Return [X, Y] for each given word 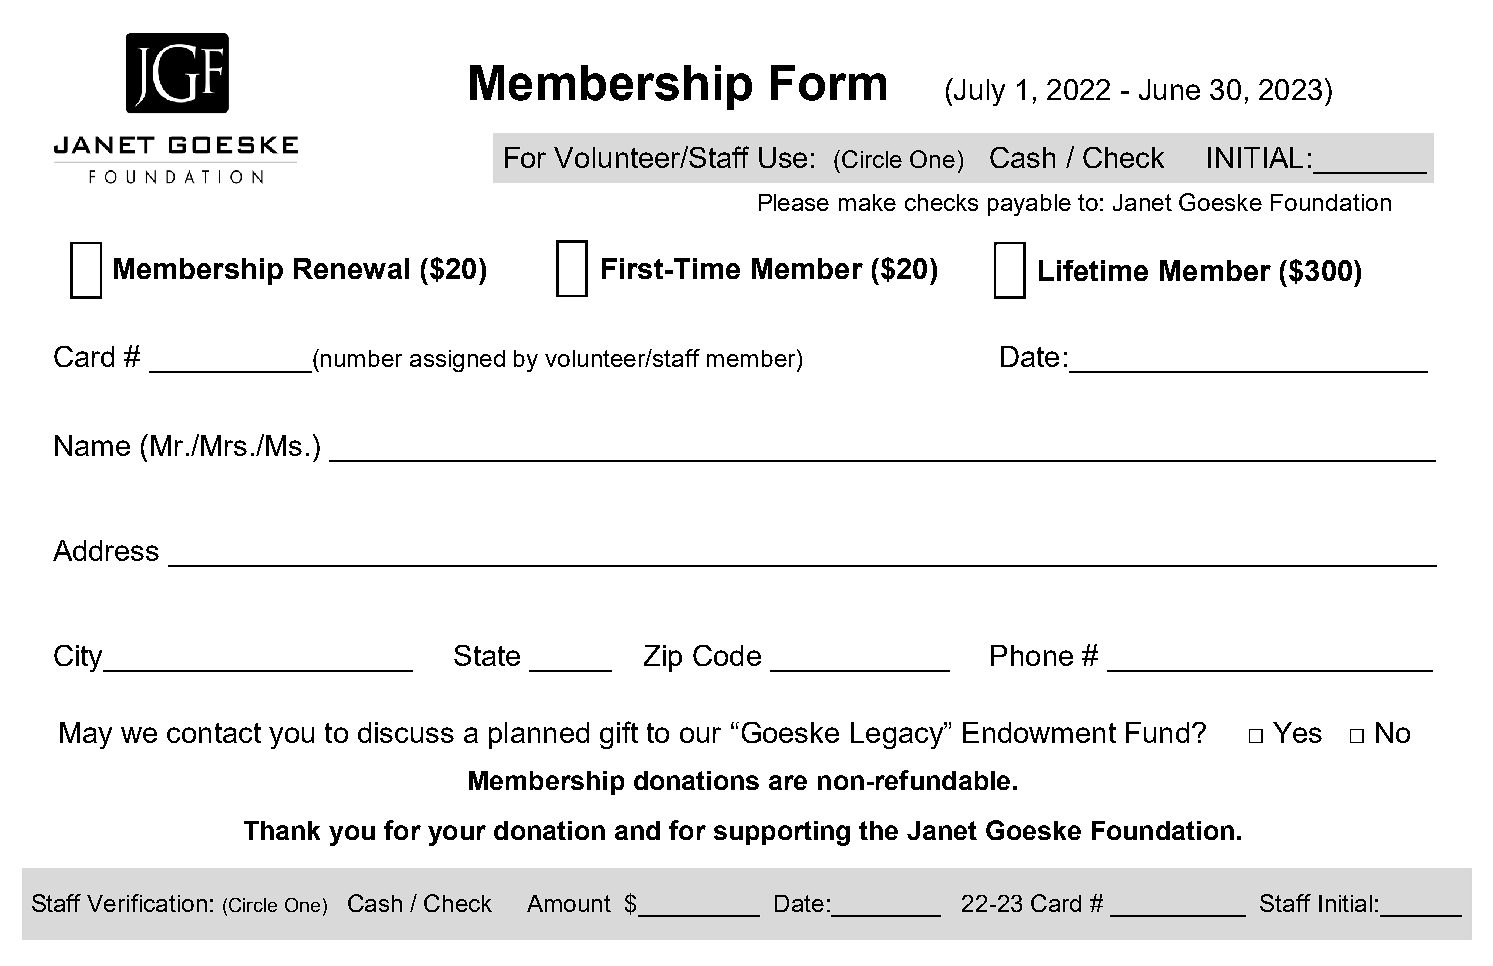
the [878, 830]
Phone [1032, 655]
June [1169, 89]
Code [727, 655]
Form [828, 83]
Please [794, 202]
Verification [147, 903]
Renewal [351, 268]
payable [1029, 205]
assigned [457, 361]
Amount [569, 903]
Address [106, 550]
